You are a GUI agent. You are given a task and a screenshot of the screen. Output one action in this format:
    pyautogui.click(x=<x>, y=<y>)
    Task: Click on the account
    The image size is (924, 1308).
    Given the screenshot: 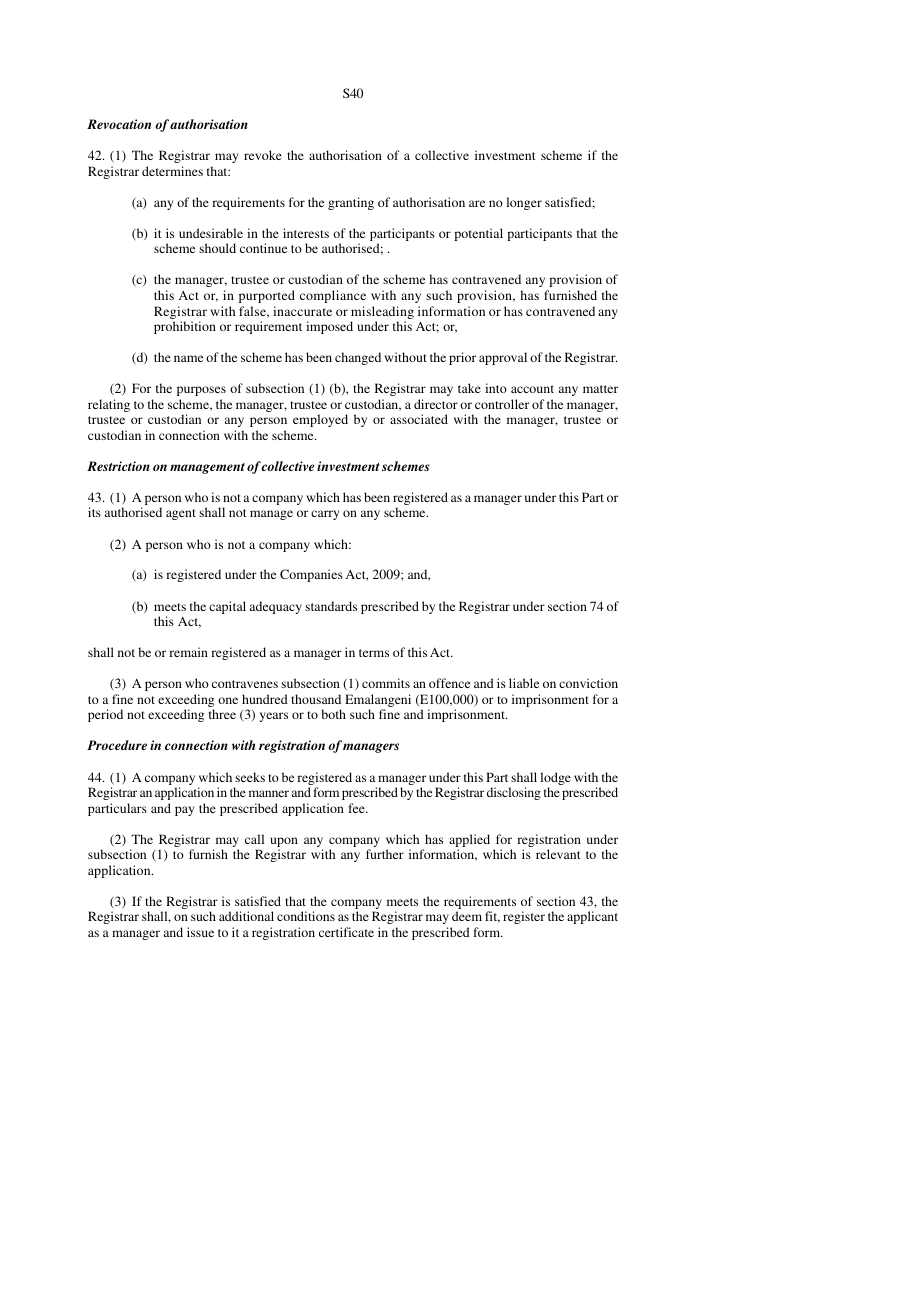 What is the action you would take?
    pyautogui.click(x=532, y=389)
